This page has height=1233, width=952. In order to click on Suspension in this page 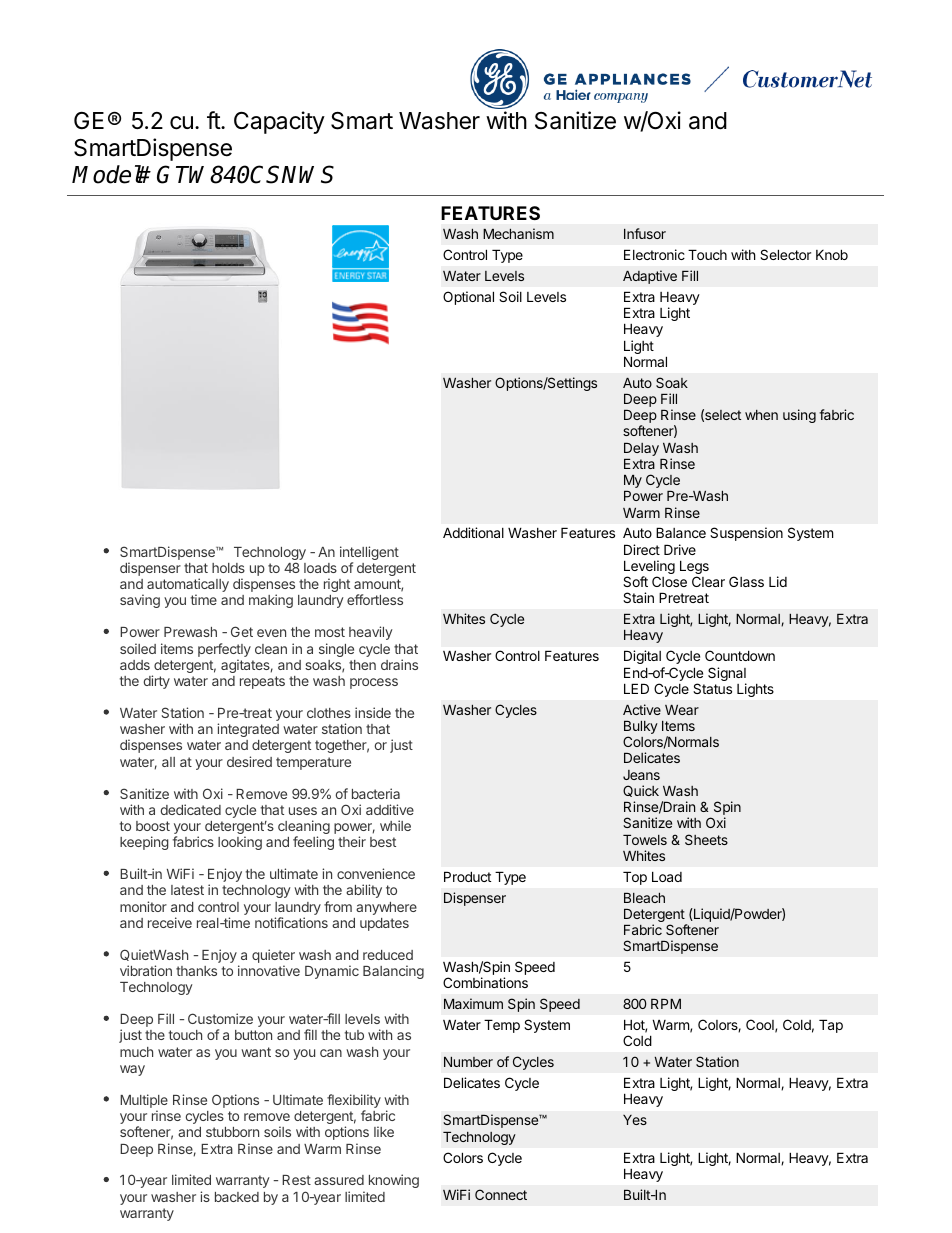, I will do `click(746, 534)`.
